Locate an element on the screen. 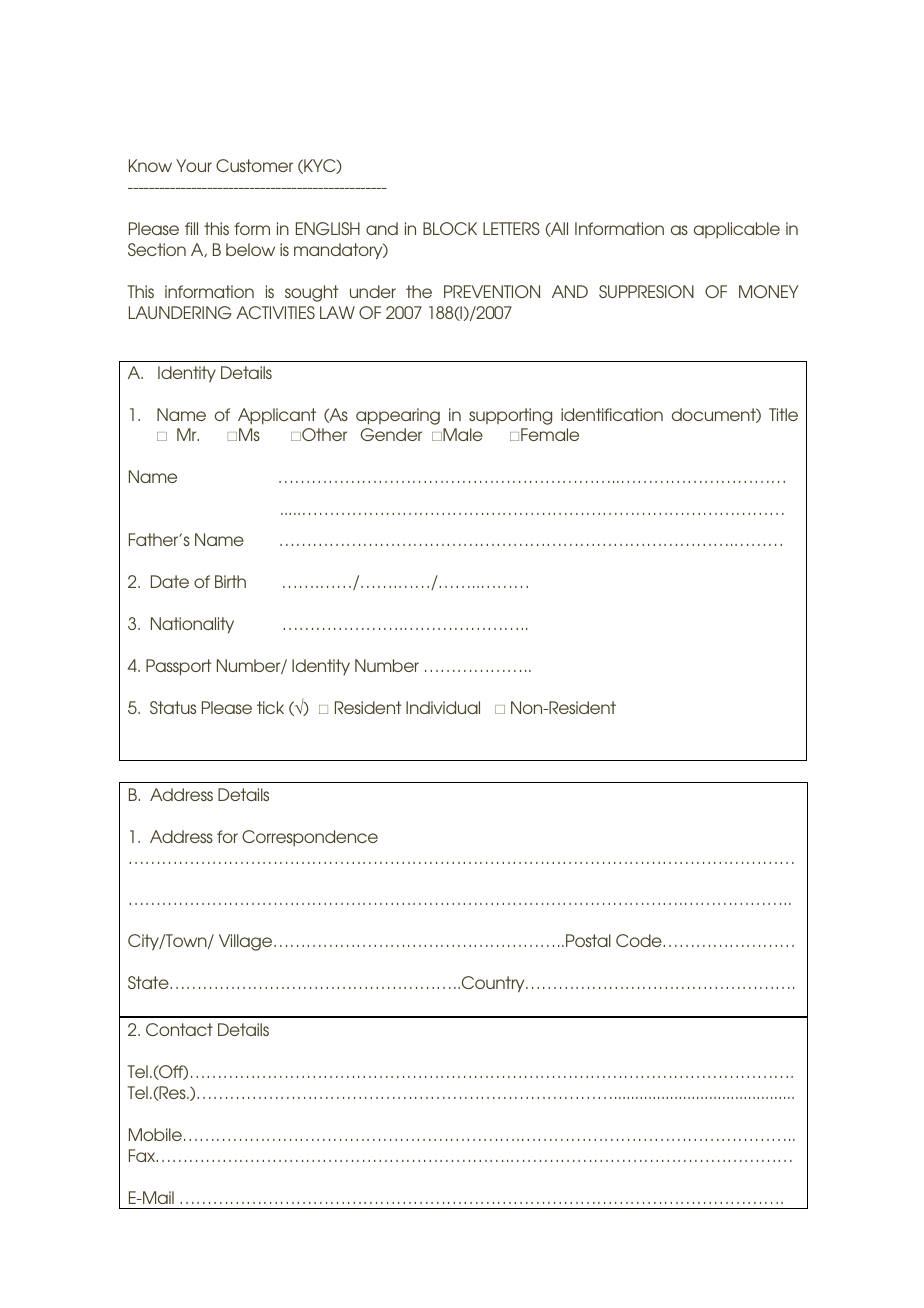 The width and height of the screenshot is (924, 1308). Code is located at coordinates (640, 940).
